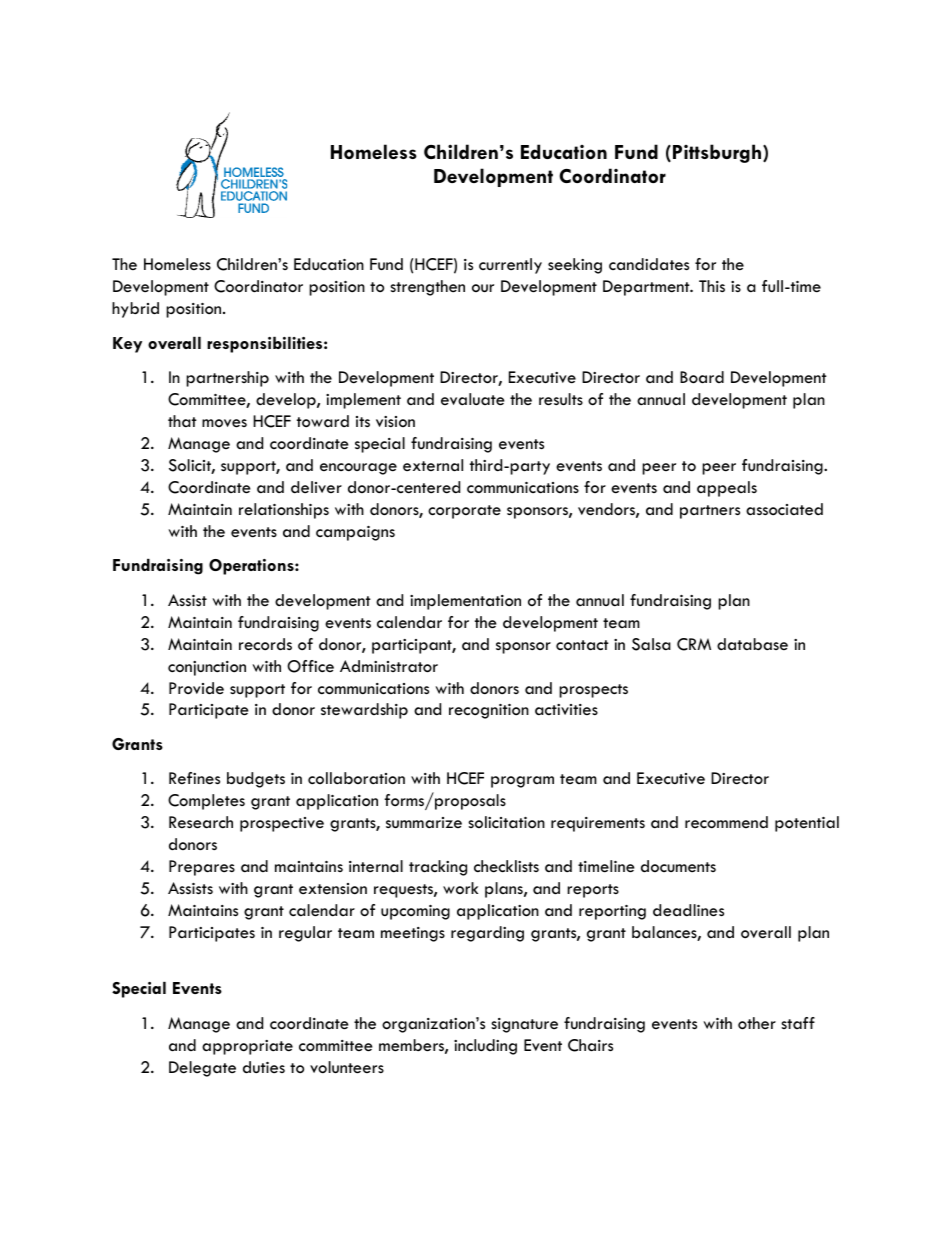 The height and width of the page is (1233, 952). What do you see at coordinates (247, 1047) in the page?
I see `appropriate` at bounding box center [247, 1047].
